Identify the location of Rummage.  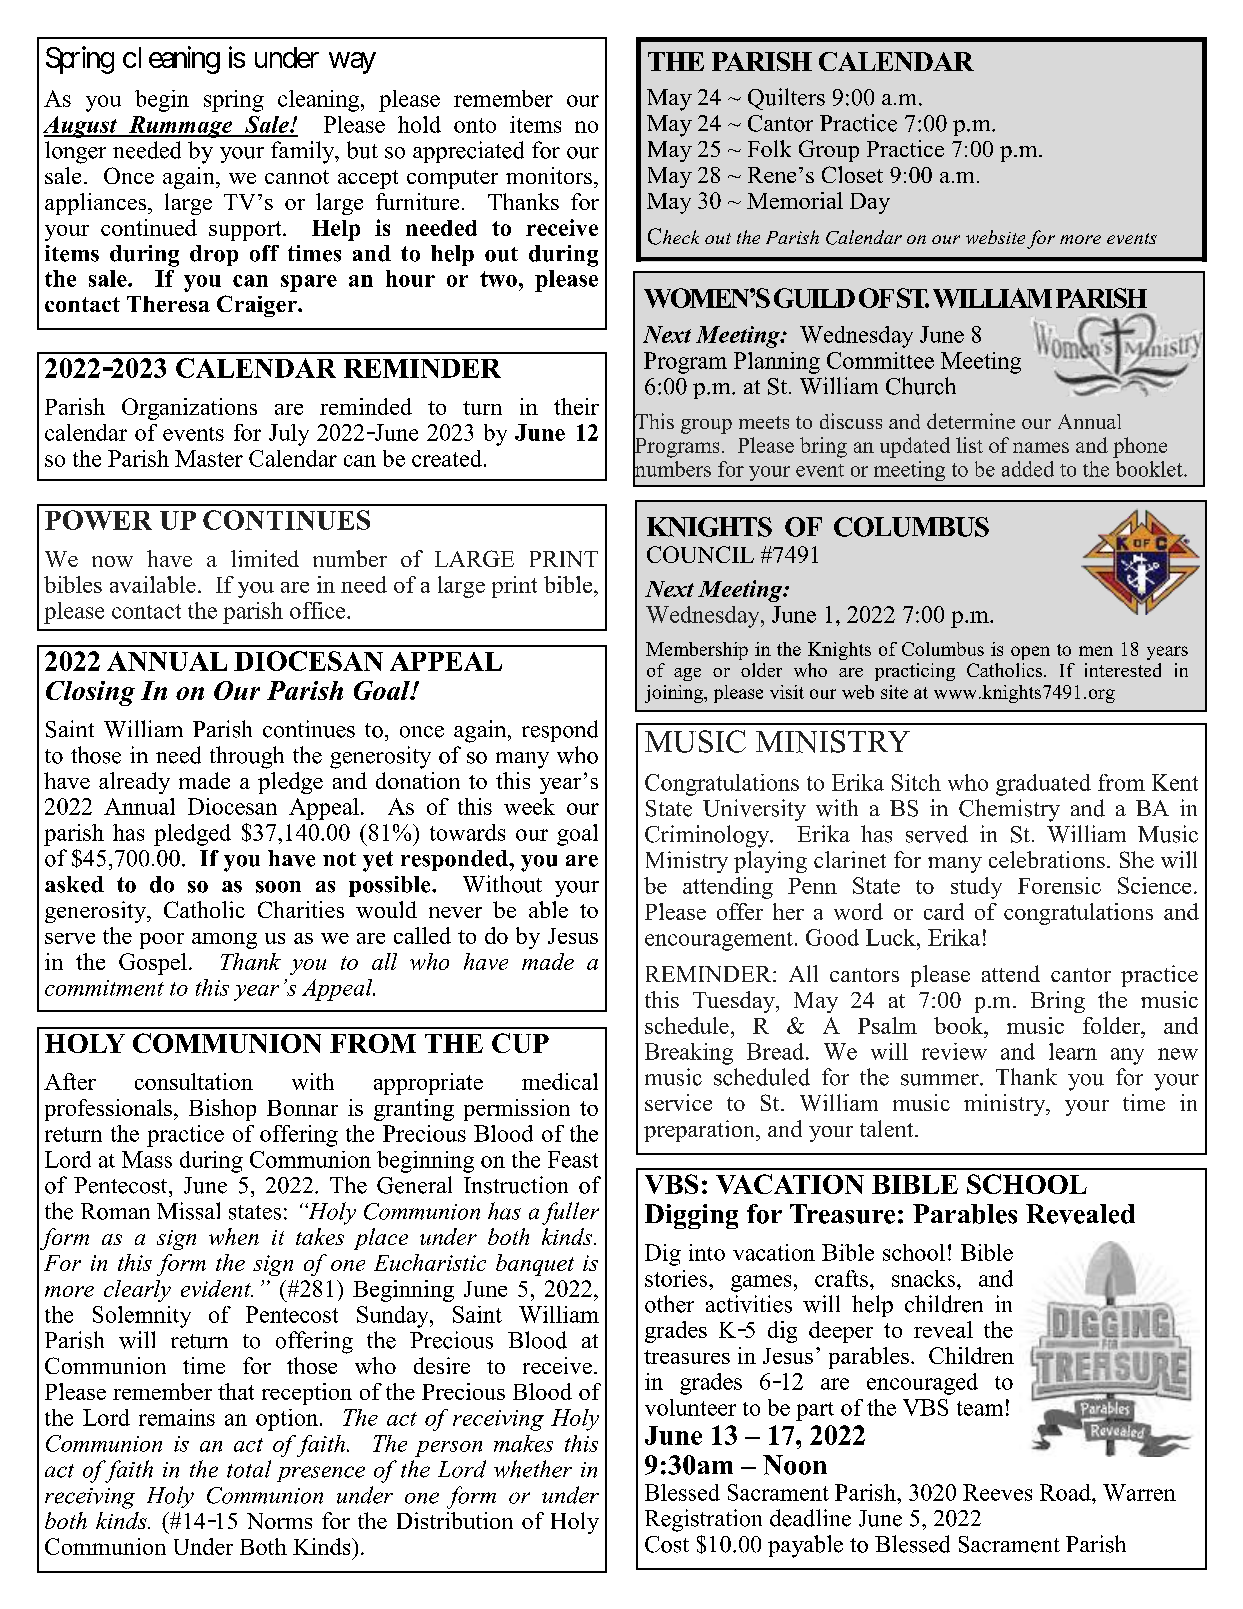
(180, 127).
